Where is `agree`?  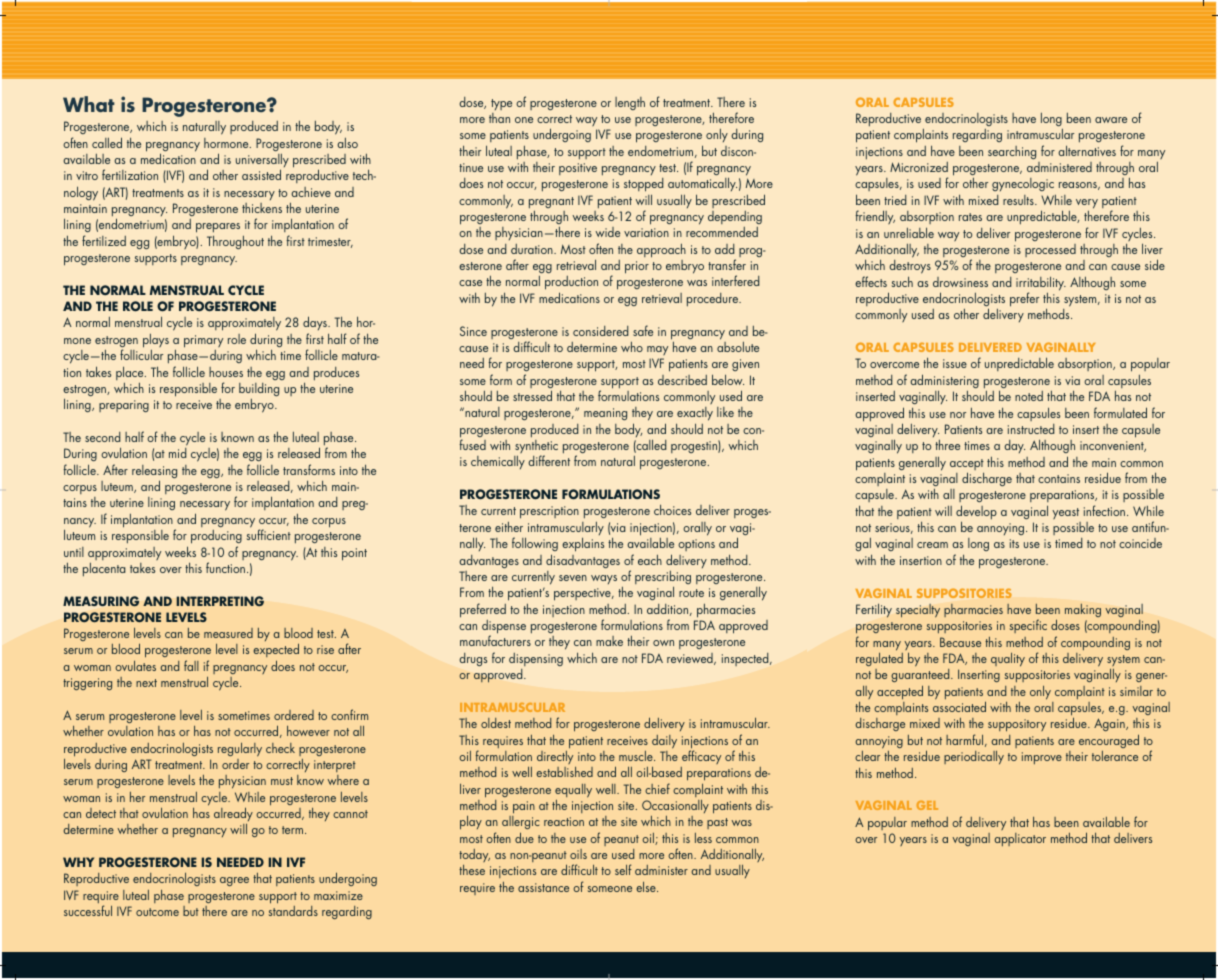 agree is located at coordinates (234, 881).
